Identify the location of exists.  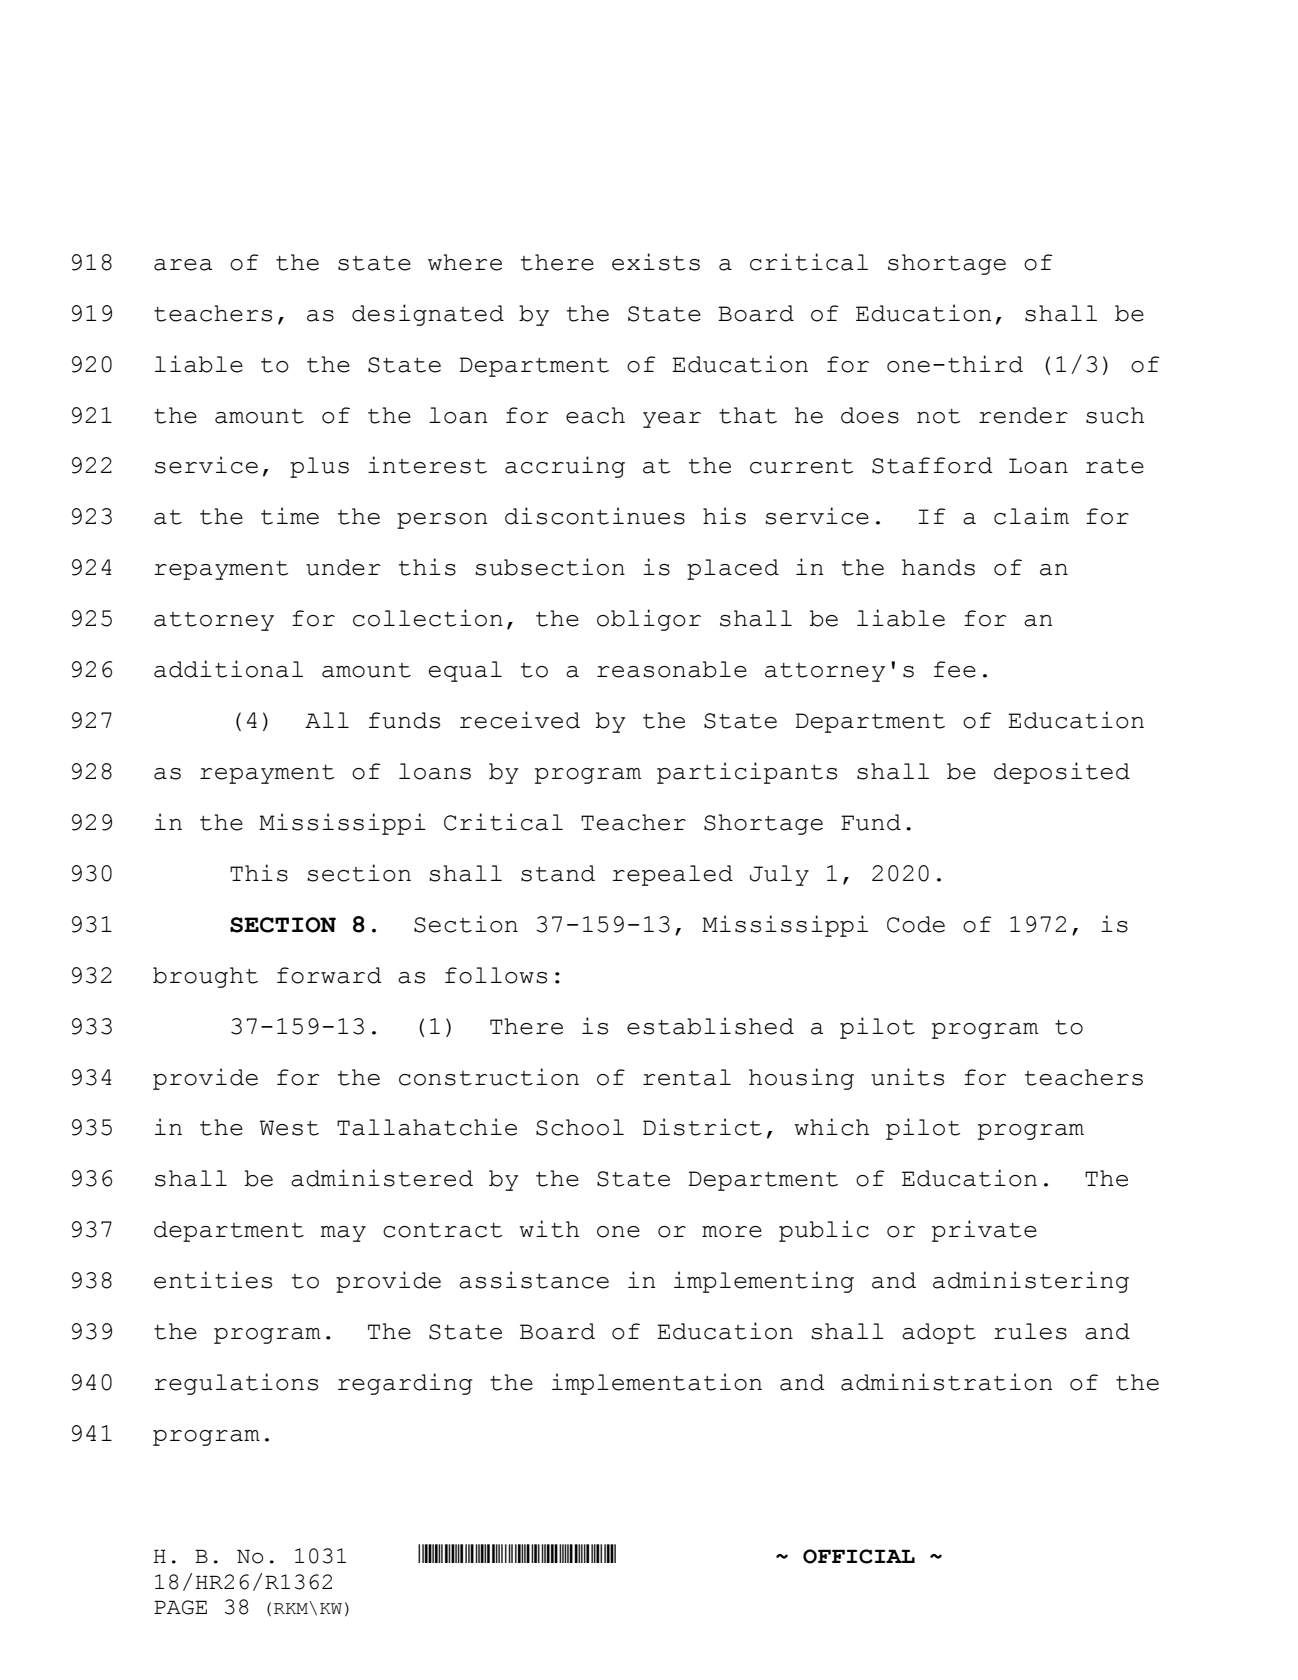
(656, 262).
